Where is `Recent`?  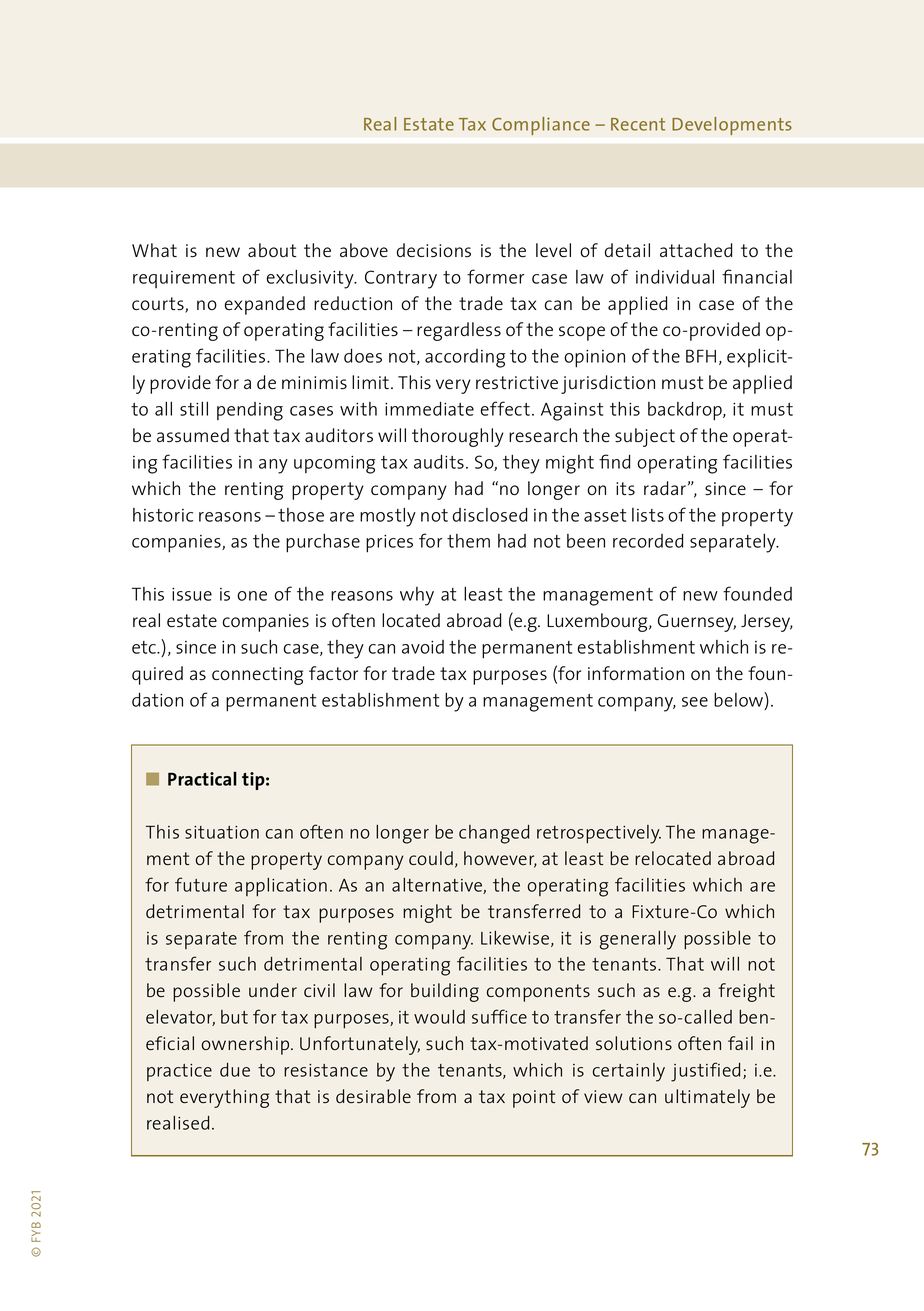
Recent is located at coordinates (638, 124).
